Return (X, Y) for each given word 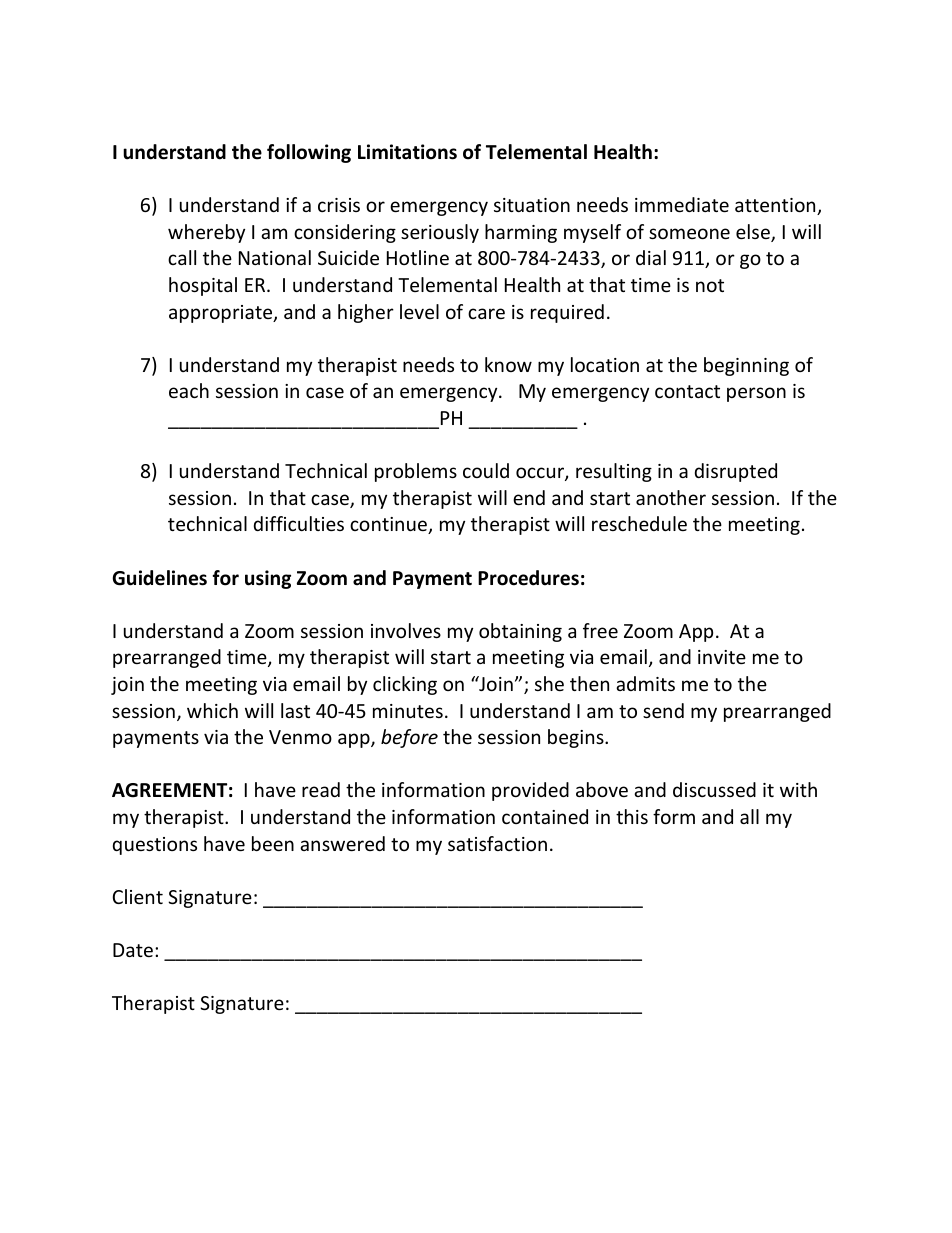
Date (133, 950)
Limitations (407, 152)
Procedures (528, 578)
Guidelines (159, 578)
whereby (206, 233)
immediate (682, 204)
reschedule (639, 523)
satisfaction (497, 843)
